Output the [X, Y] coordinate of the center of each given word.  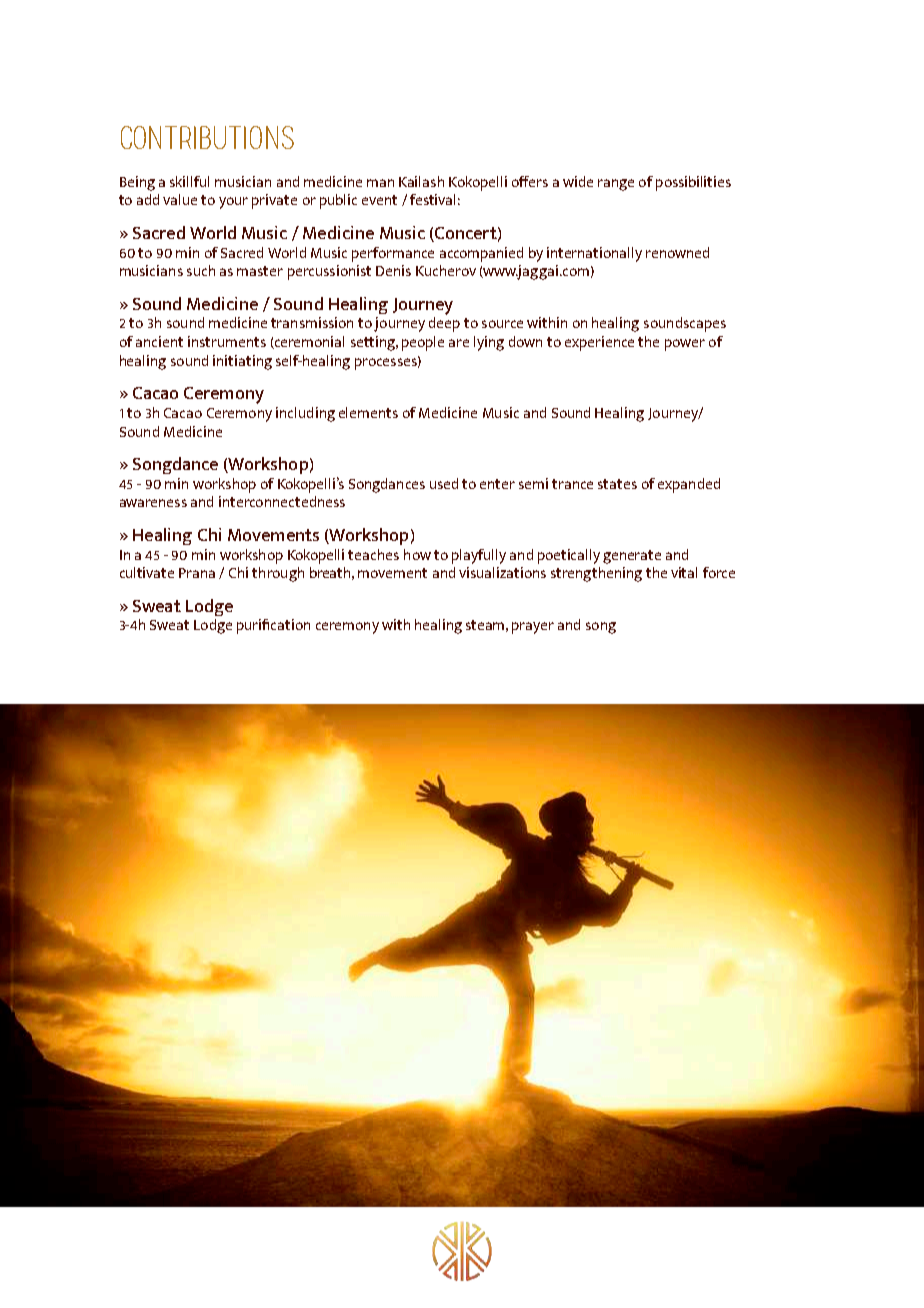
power [685, 345]
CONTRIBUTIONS [207, 137]
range [616, 185]
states [617, 484]
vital [684, 572]
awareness [153, 503]
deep [444, 324]
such [201, 270]
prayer [533, 628]
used [444, 483]
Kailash [421, 181]
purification [273, 626]
